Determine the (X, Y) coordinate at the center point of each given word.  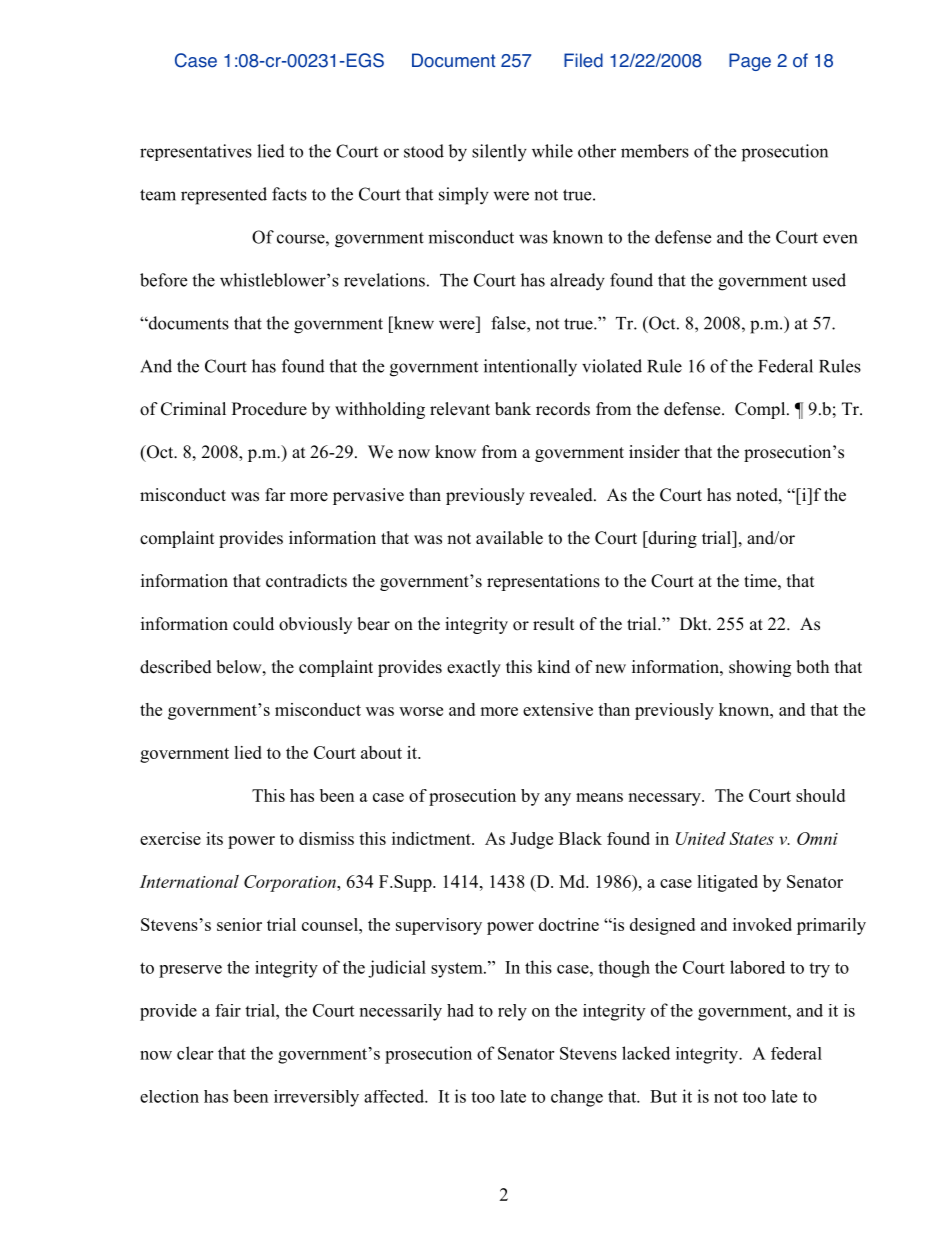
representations (543, 582)
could (253, 624)
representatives (196, 152)
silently (499, 153)
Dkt (695, 623)
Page (750, 62)
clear (195, 1053)
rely (512, 1012)
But (663, 1096)
